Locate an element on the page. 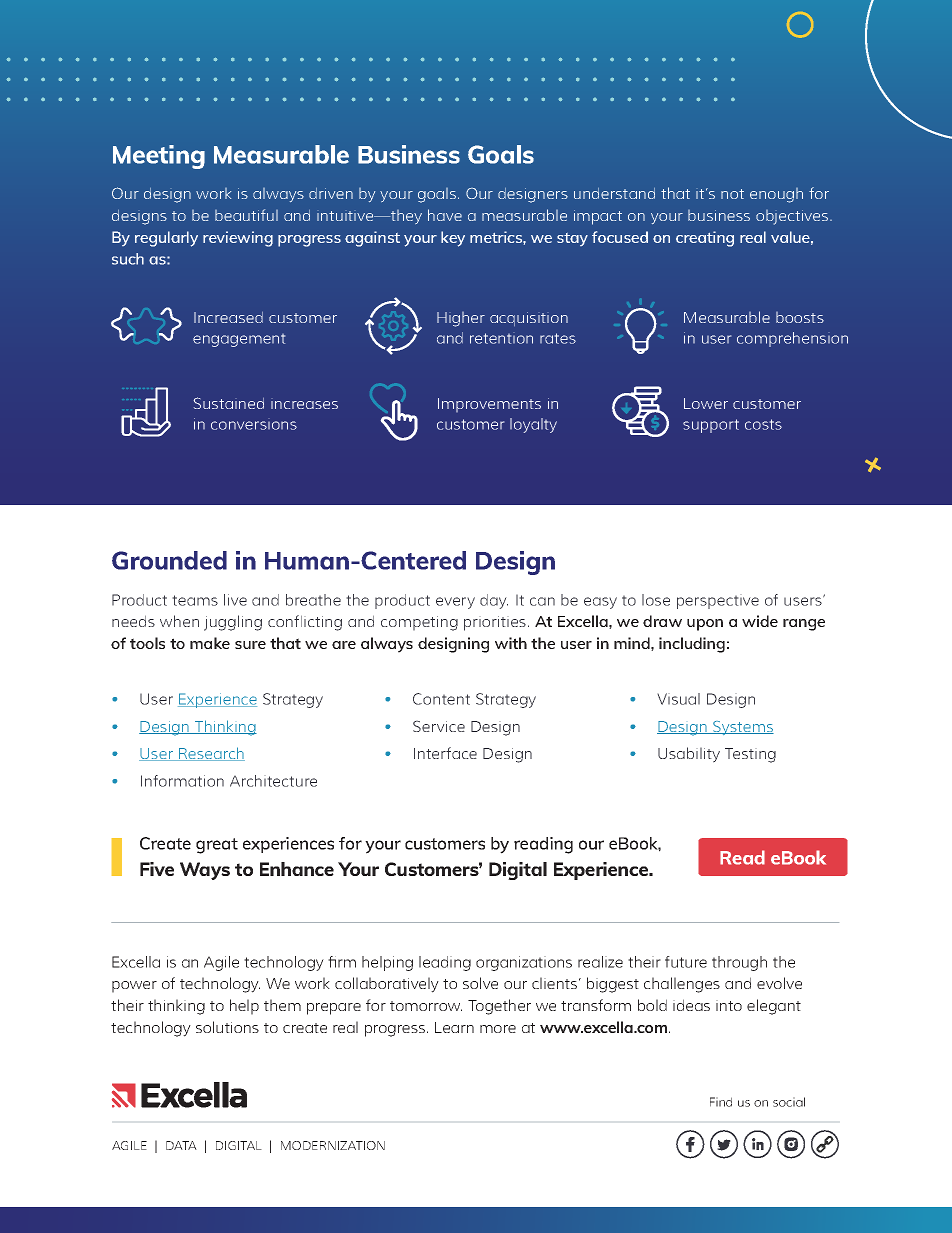  beautiful is located at coordinates (246, 215).
